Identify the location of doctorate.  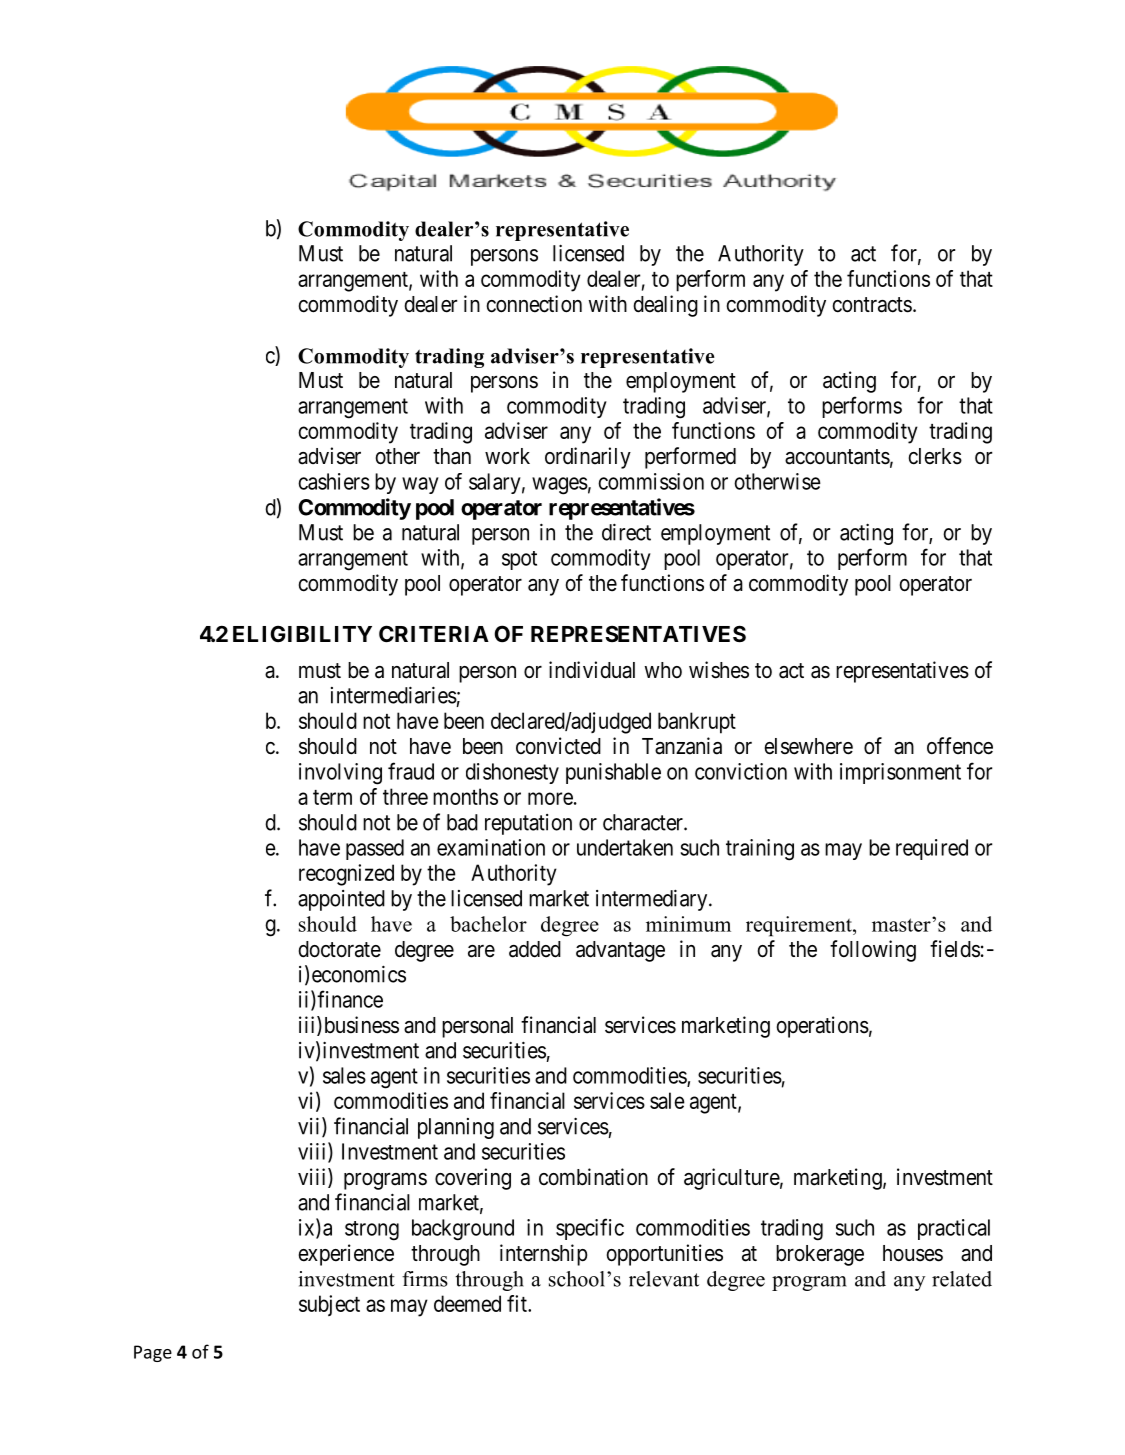
(340, 949).
